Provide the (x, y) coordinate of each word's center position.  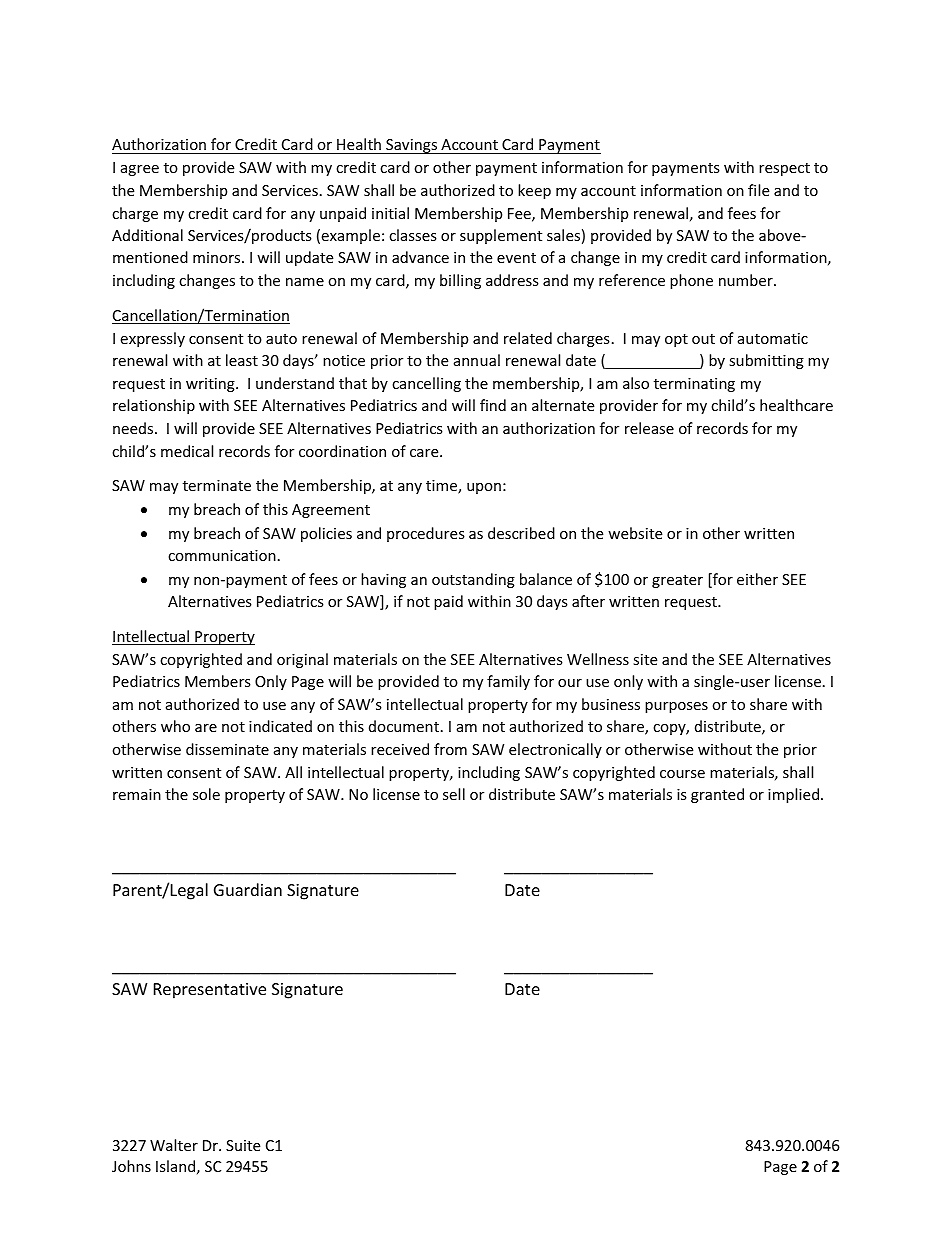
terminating (694, 385)
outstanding (473, 580)
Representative (210, 991)
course (682, 774)
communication (222, 555)
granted (717, 795)
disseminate (227, 749)
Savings (412, 146)
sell (454, 794)
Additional (147, 235)
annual (477, 360)
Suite (243, 1145)
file (758, 190)
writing (211, 385)
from (450, 749)
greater (677, 581)
